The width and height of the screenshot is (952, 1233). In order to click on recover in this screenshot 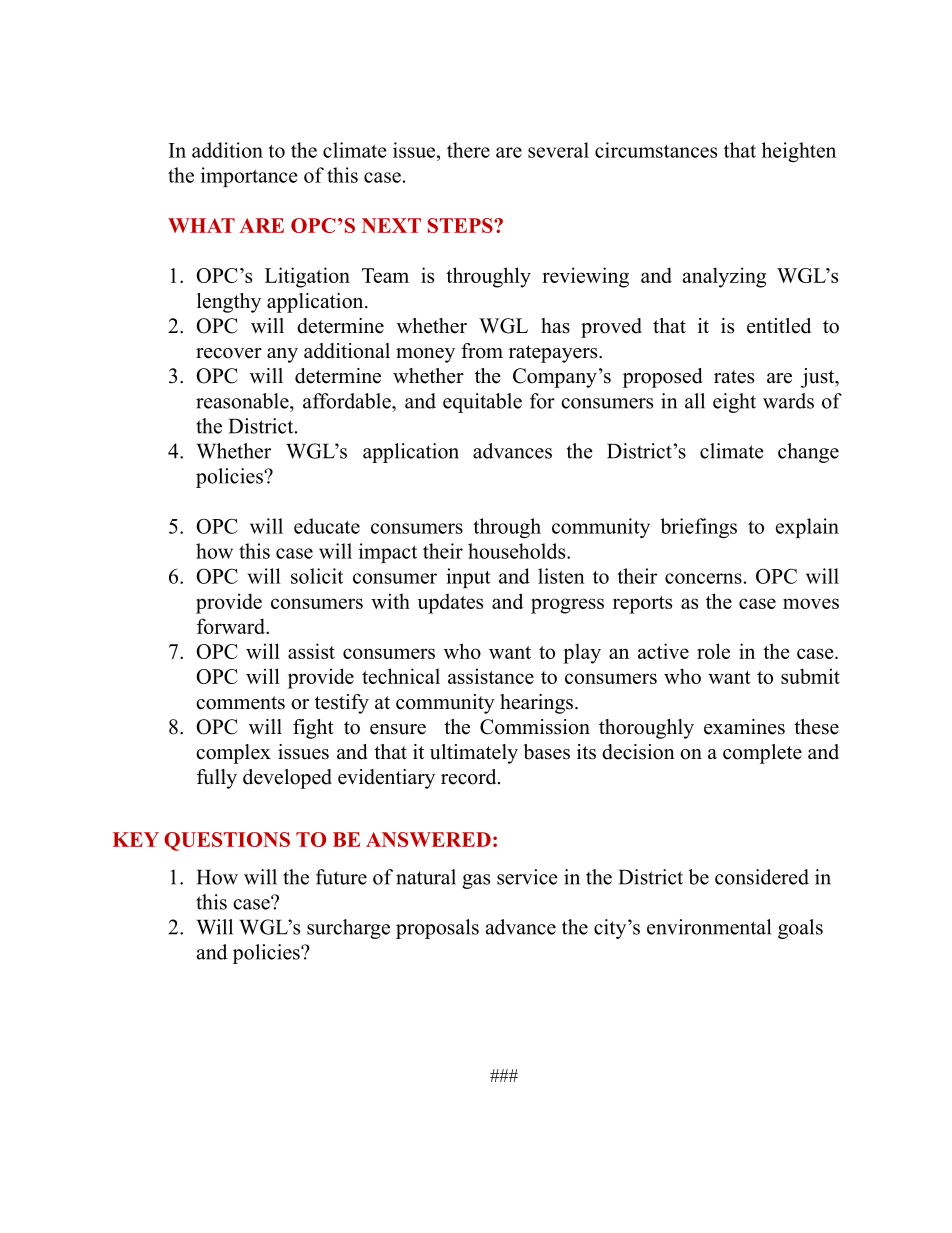, I will do `click(229, 353)`.
